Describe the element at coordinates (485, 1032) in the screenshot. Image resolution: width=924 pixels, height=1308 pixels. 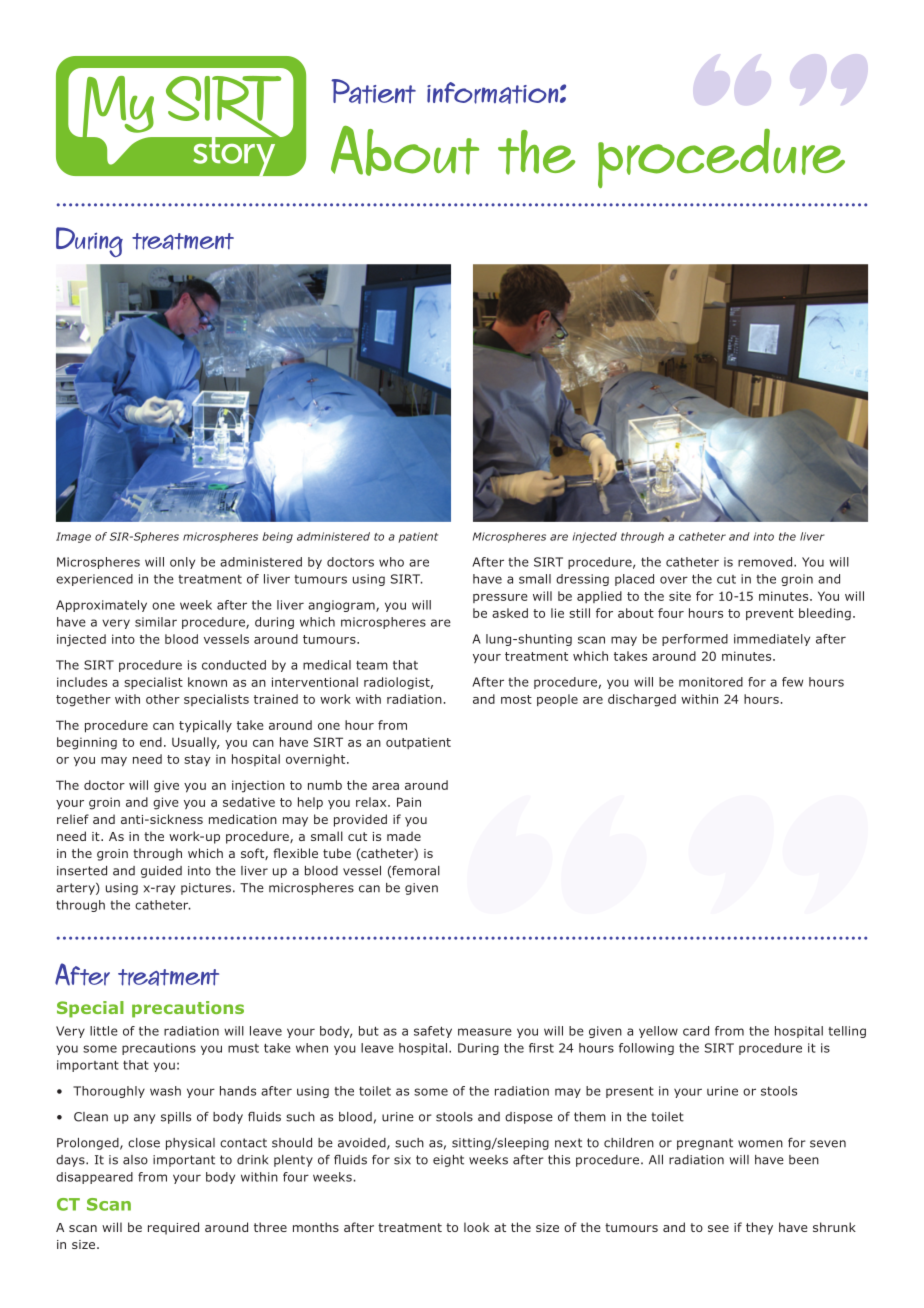
I see `measure` at that location.
